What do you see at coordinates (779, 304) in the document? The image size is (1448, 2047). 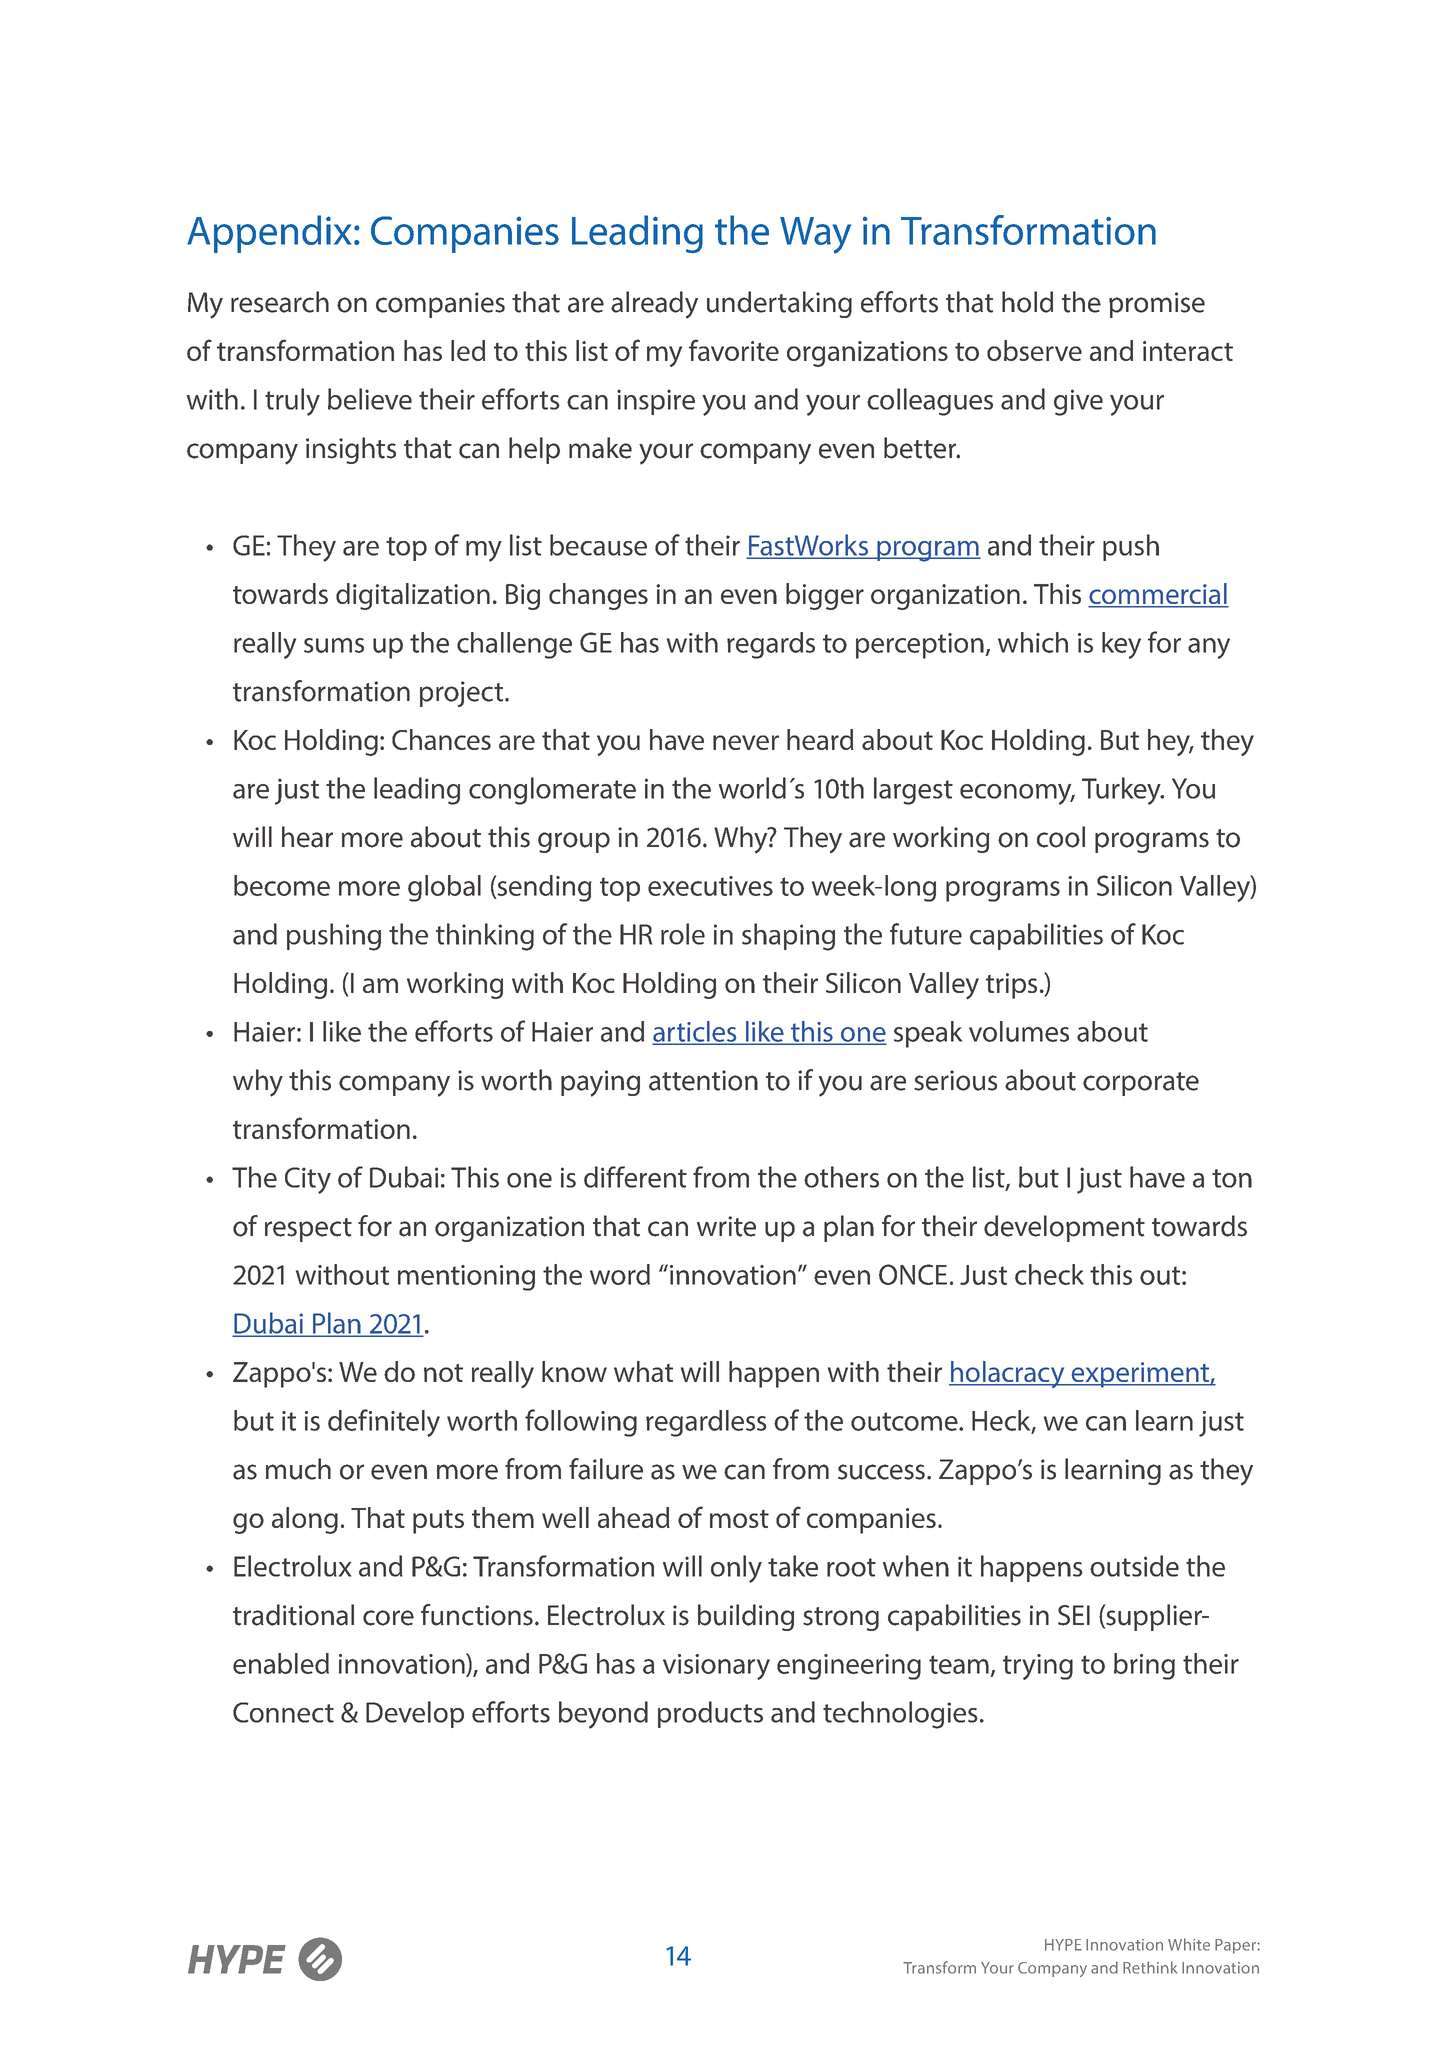 I see `undertaking` at bounding box center [779, 304].
